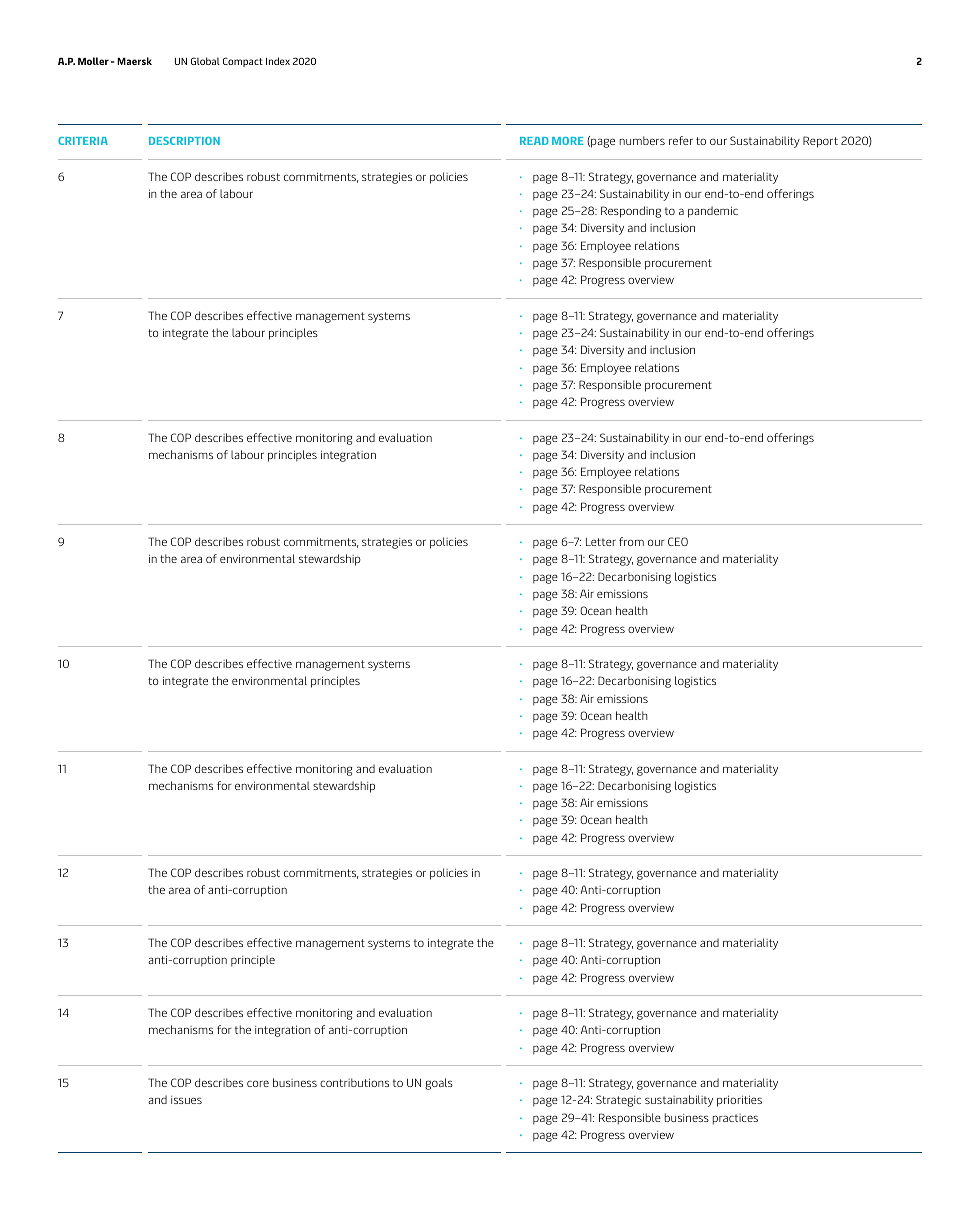 Image resolution: width=980 pixels, height=1226 pixels. Describe the element at coordinates (186, 1100) in the document. I see `issues` at that location.
